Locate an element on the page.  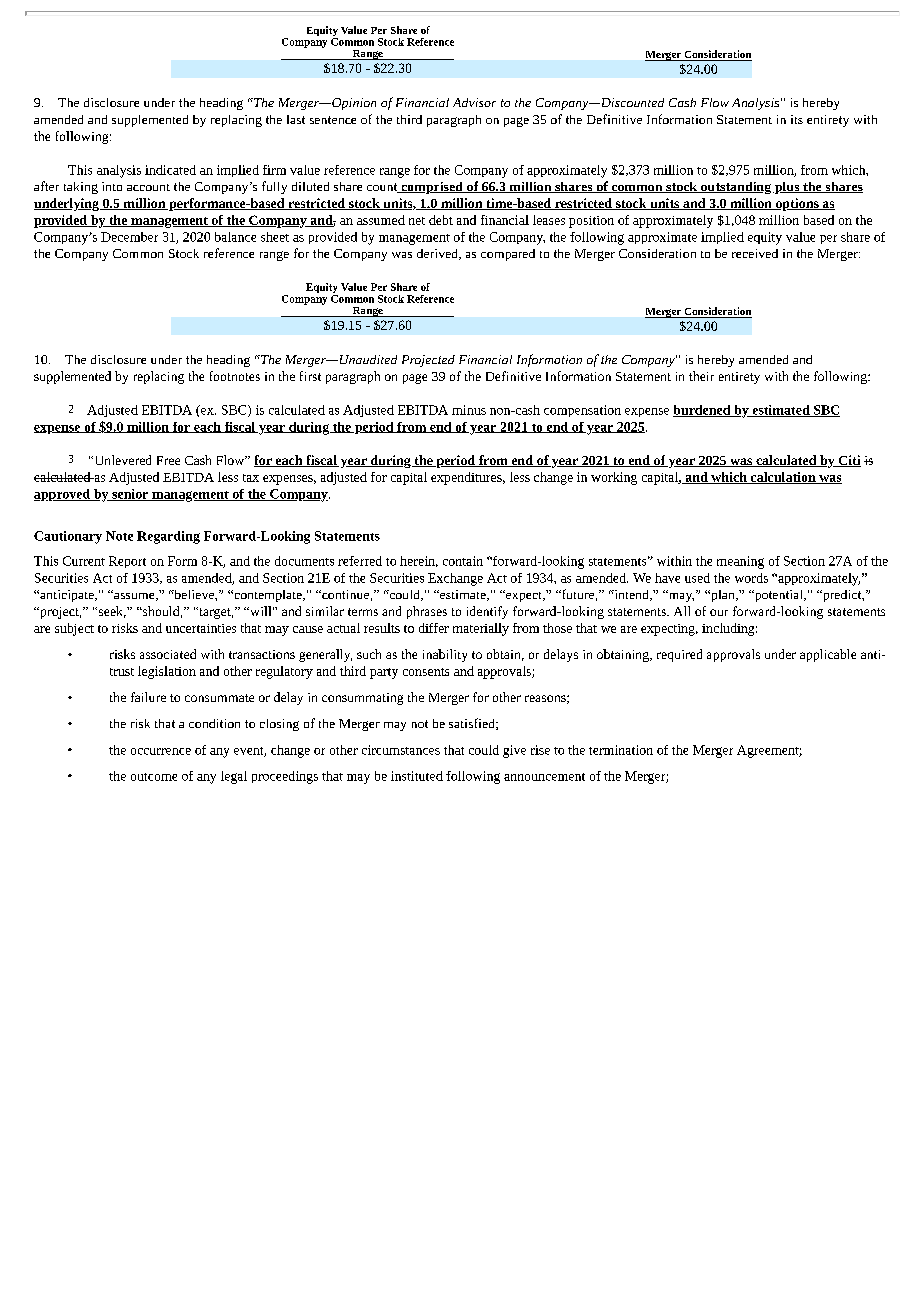
minus is located at coordinates (469, 410).
